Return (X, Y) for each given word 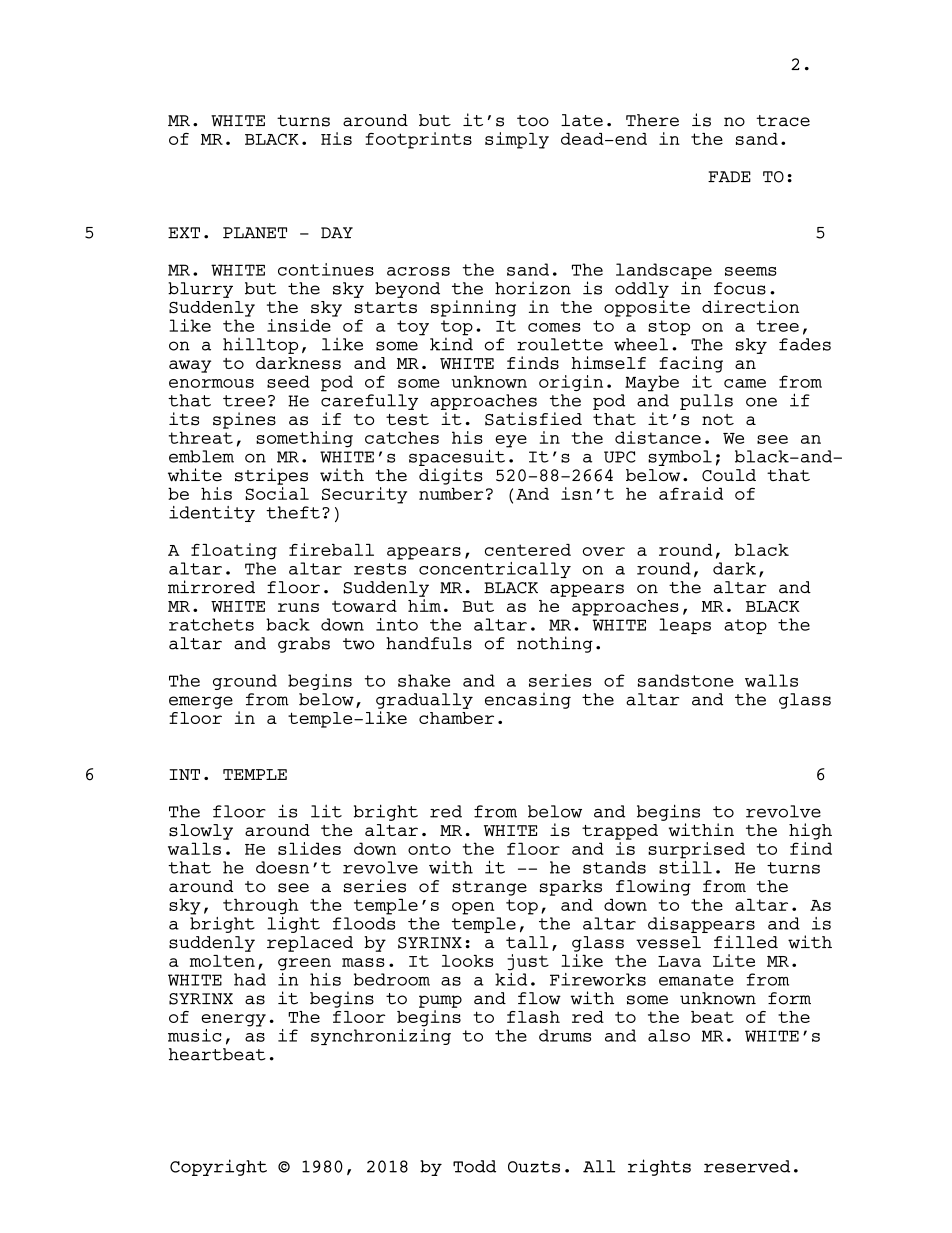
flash (533, 1017)
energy (233, 1020)
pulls (706, 402)
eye (511, 441)
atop (745, 626)
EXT (184, 233)
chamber (456, 718)
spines (244, 420)
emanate (696, 980)
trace (783, 121)
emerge (201, 702)
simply (517, 140)
